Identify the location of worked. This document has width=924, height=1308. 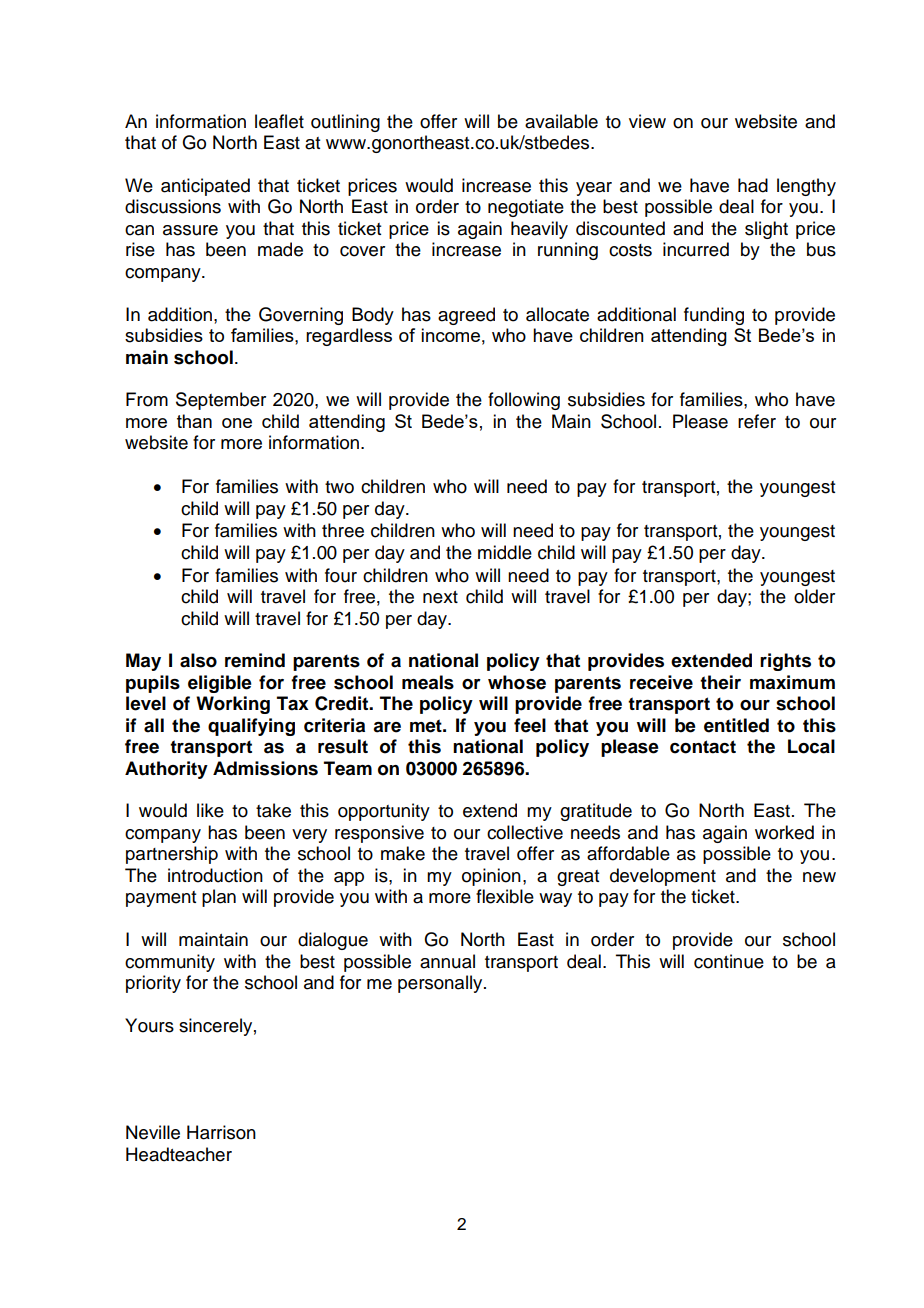
(784, 832).
